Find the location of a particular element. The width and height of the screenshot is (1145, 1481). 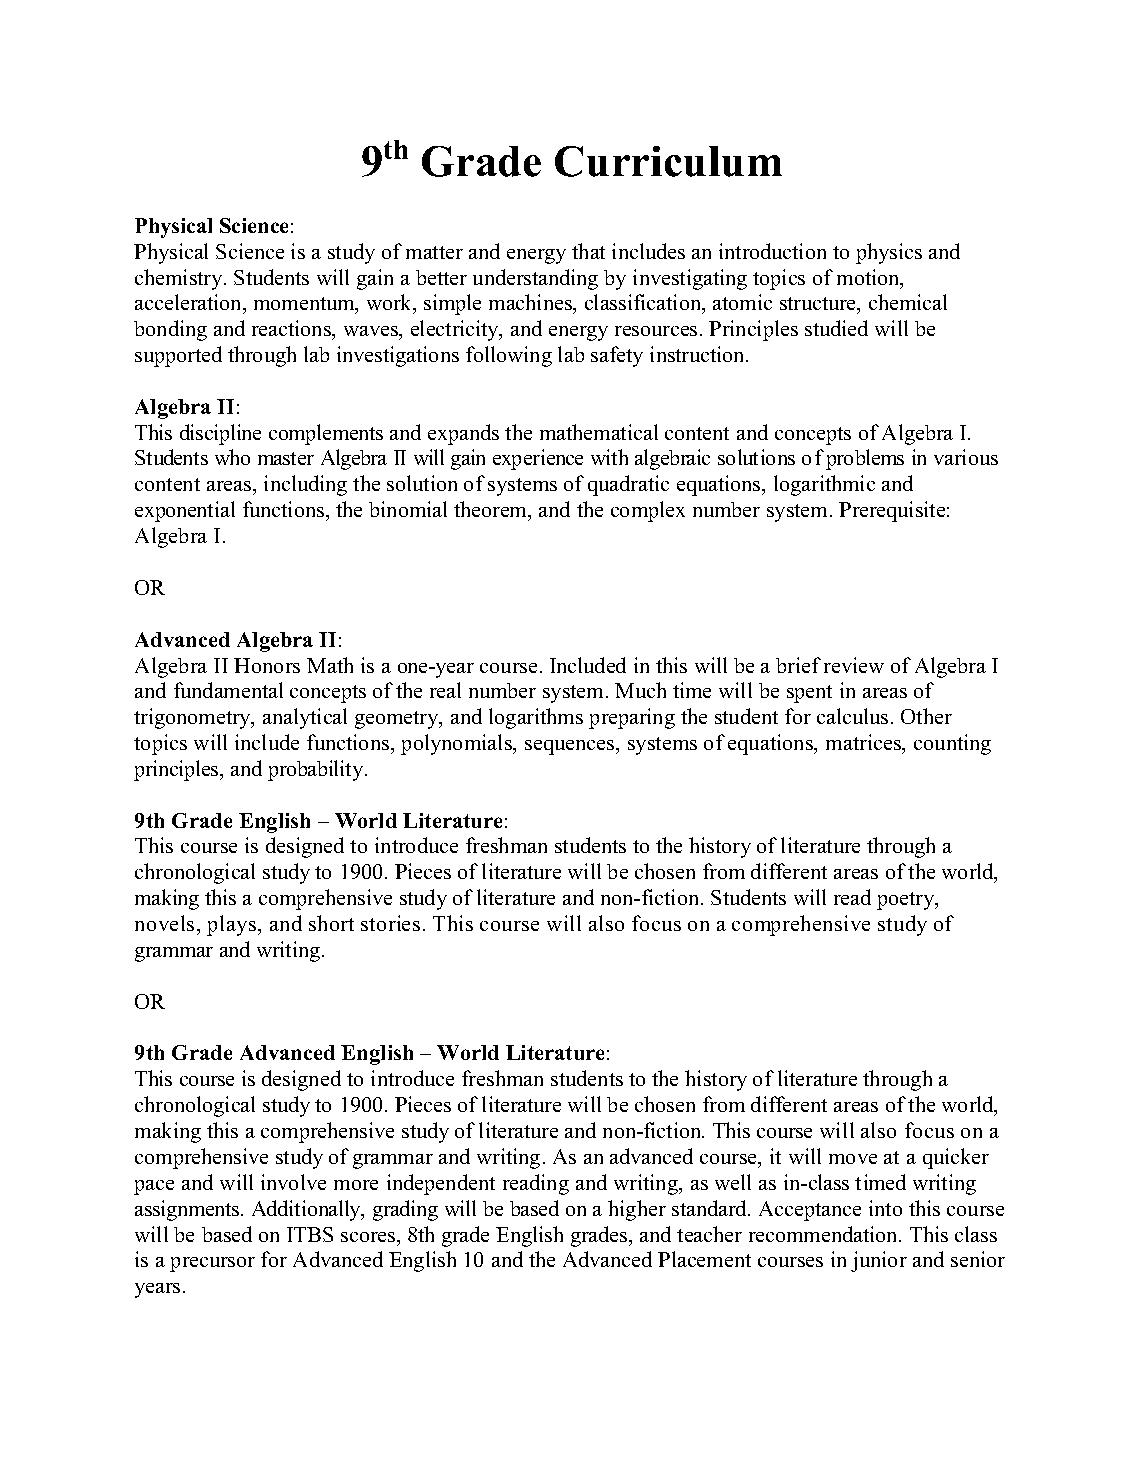

problems is located at coordinates (865, 459).
